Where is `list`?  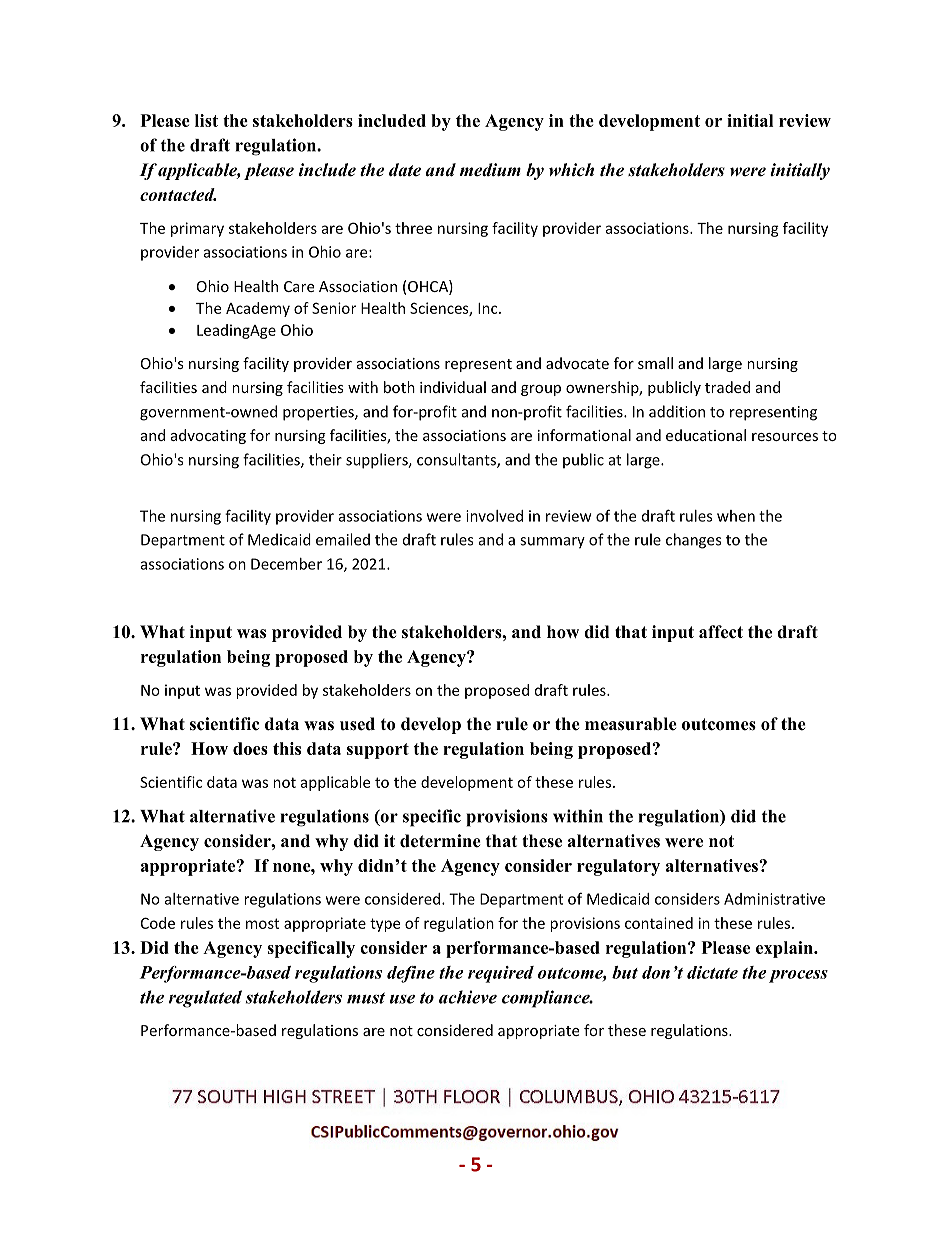 list is located at coordinates (206, 120).
